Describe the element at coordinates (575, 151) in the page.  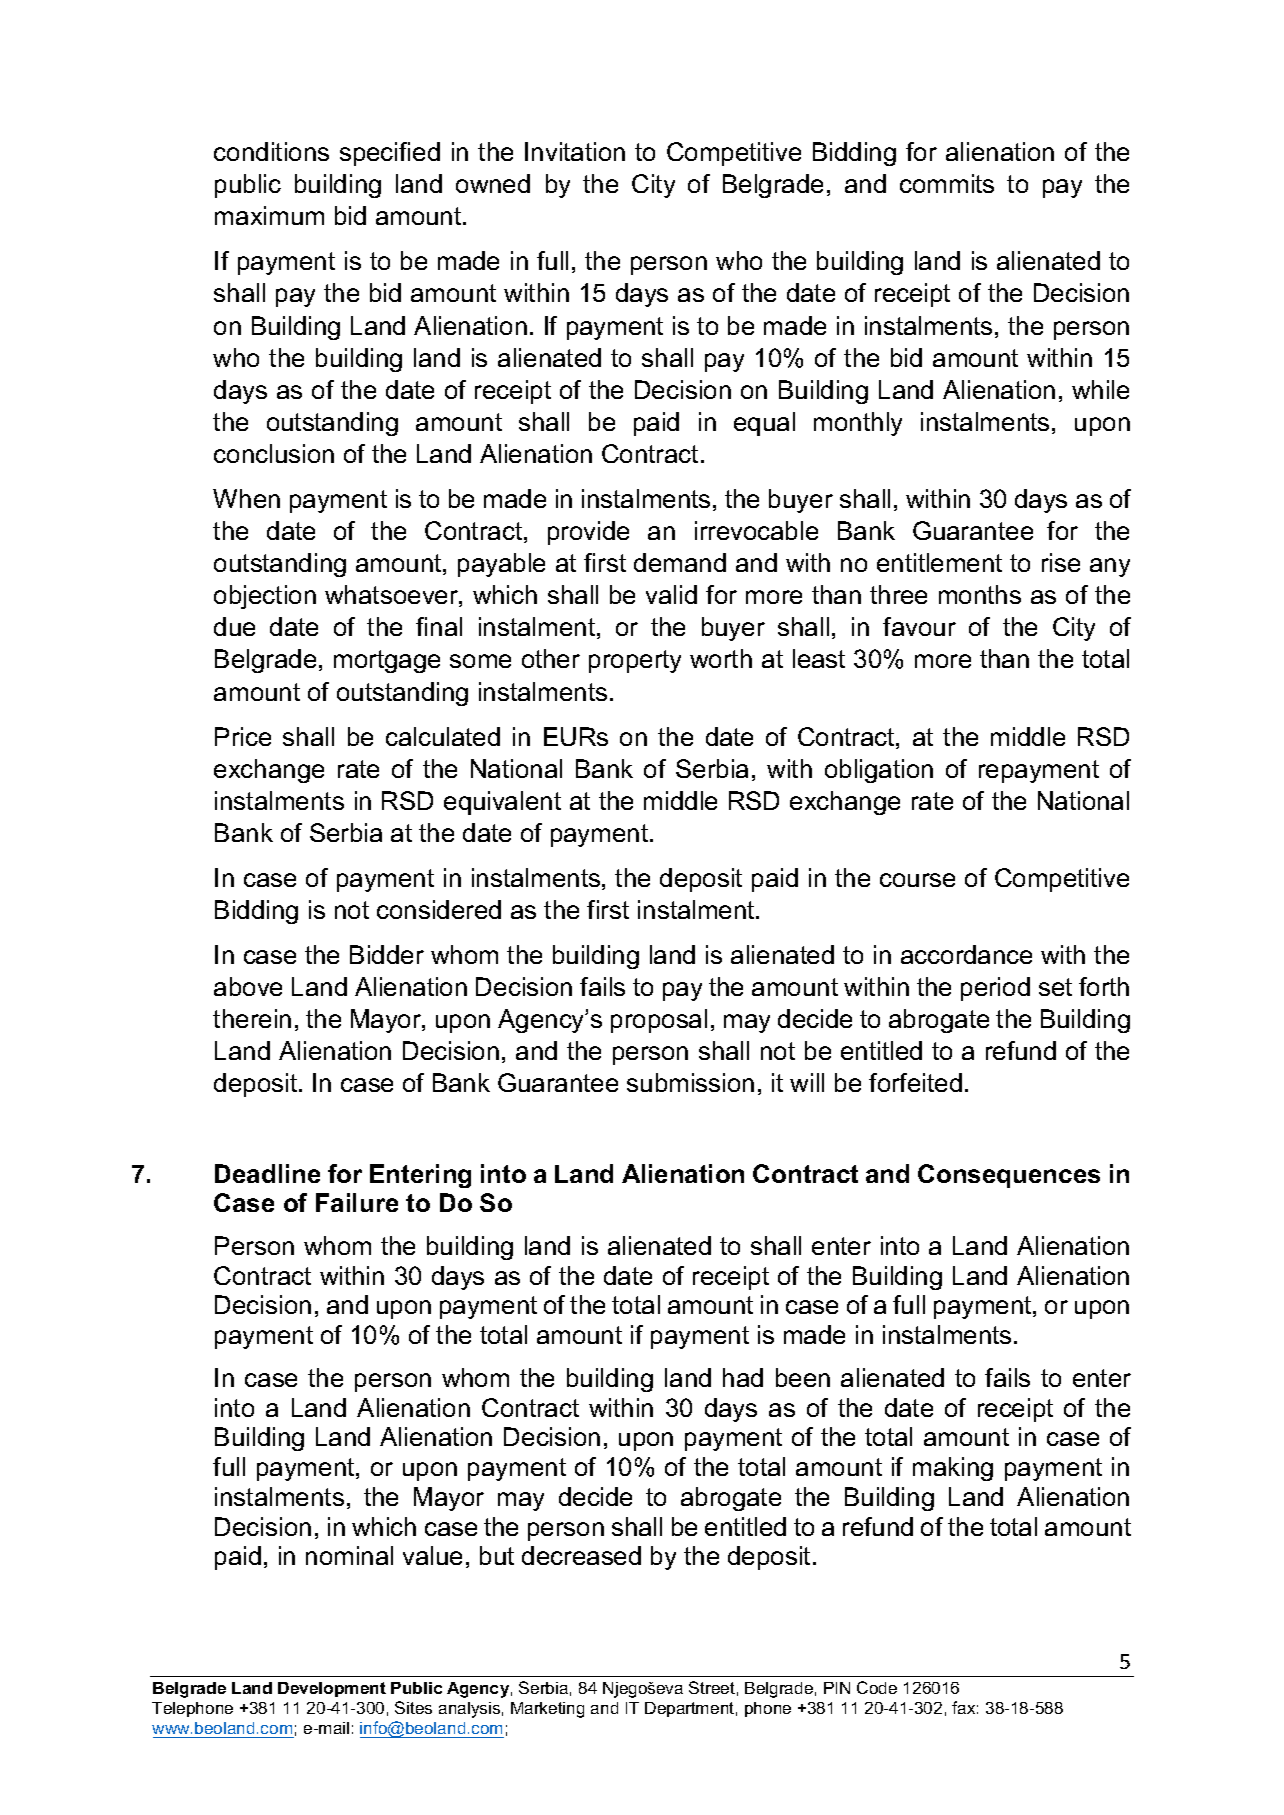
I see `Invitation` at that location.
